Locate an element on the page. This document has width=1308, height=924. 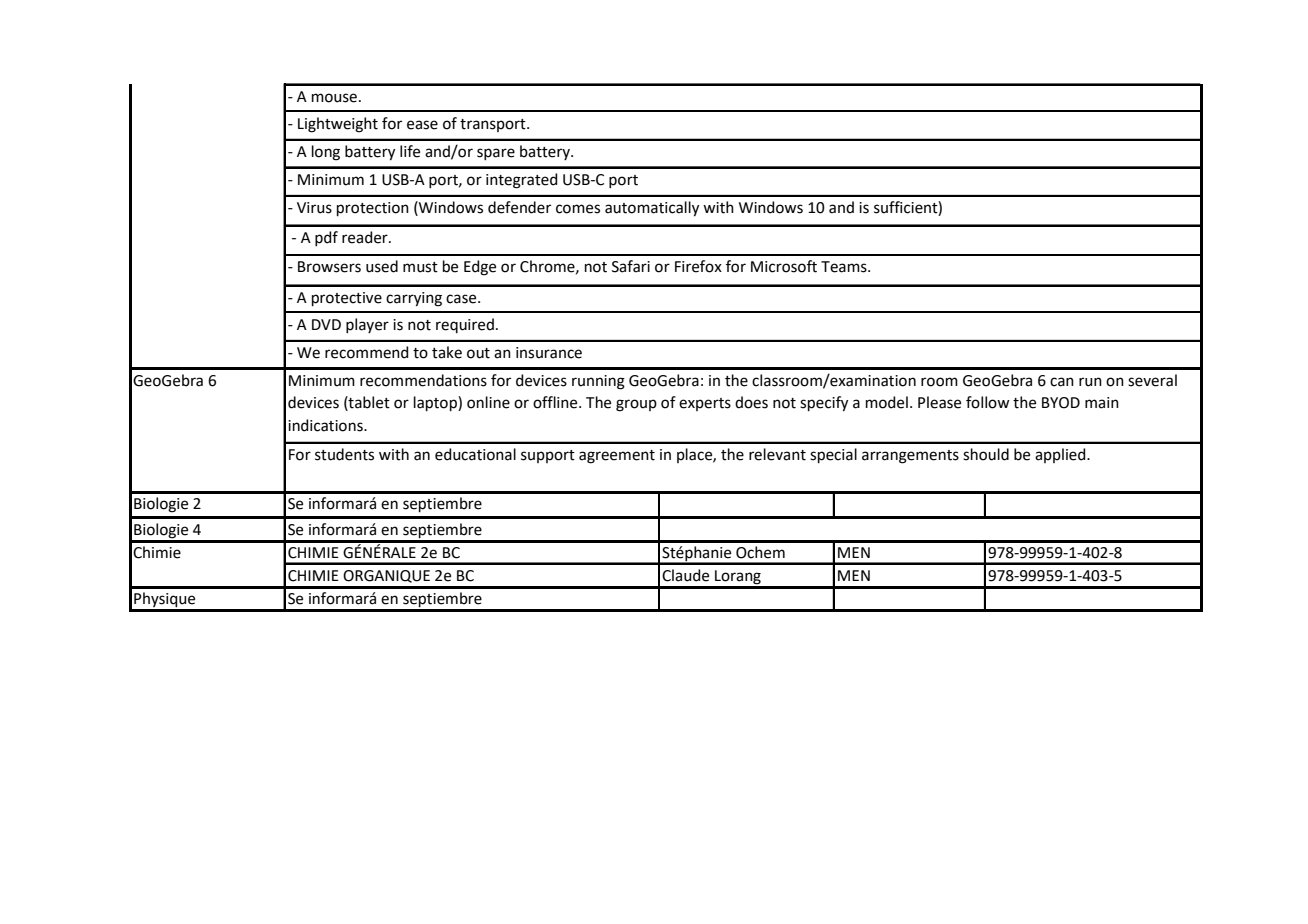
must is located at coordinates (420, 267).
